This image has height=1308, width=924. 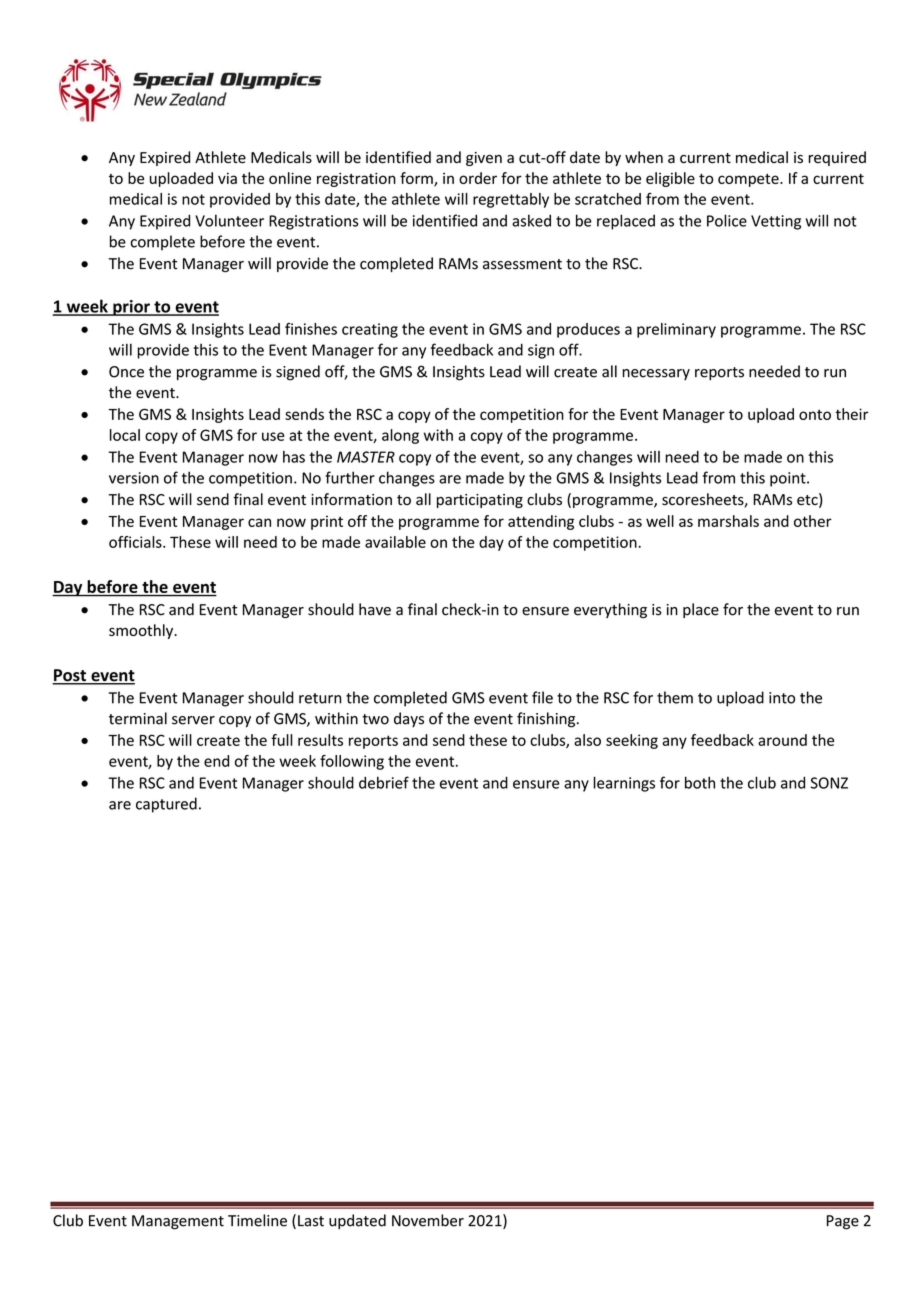 I want to click on marshals, so click(x=728, y=521).
